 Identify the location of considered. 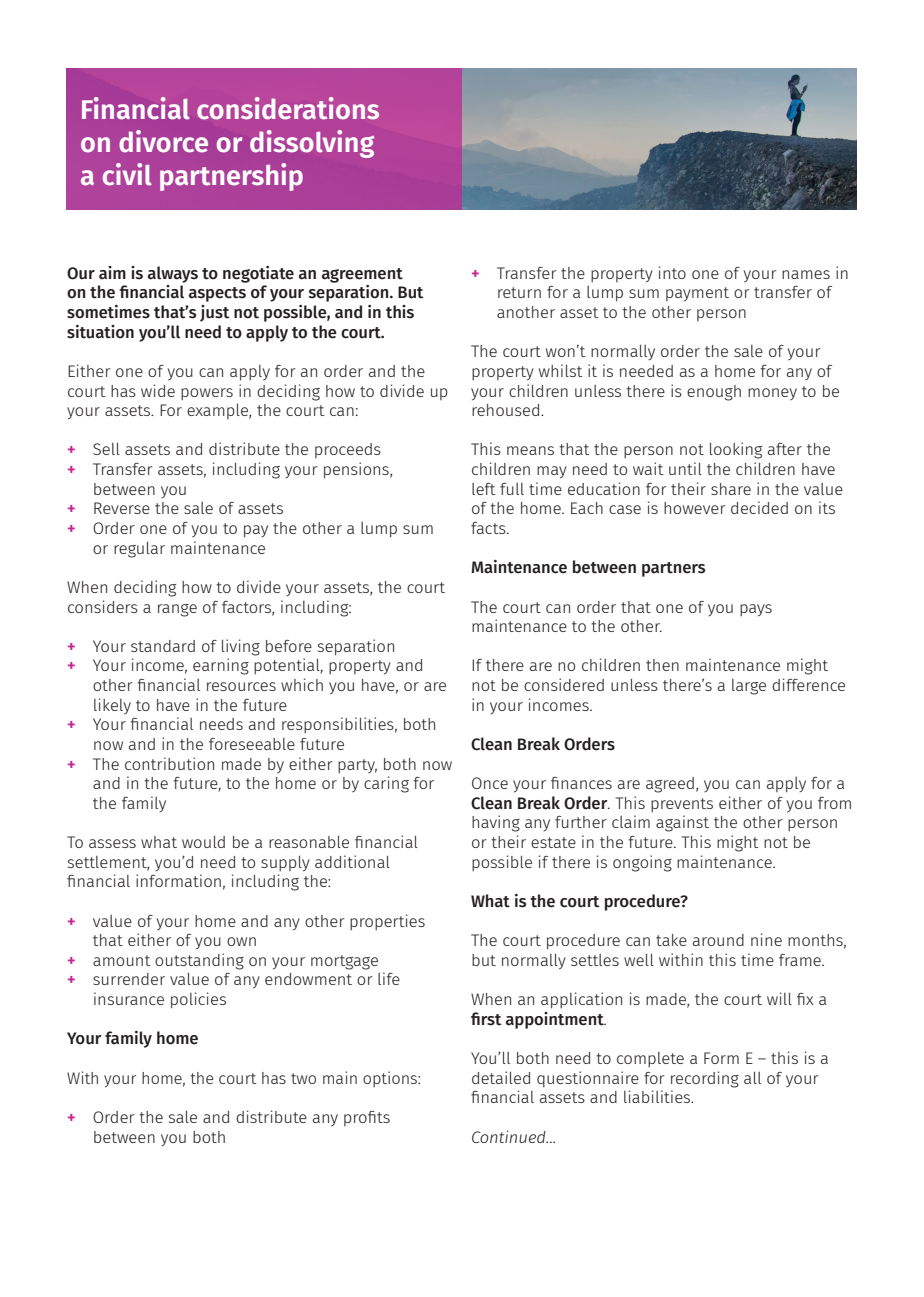
(564, 684).
